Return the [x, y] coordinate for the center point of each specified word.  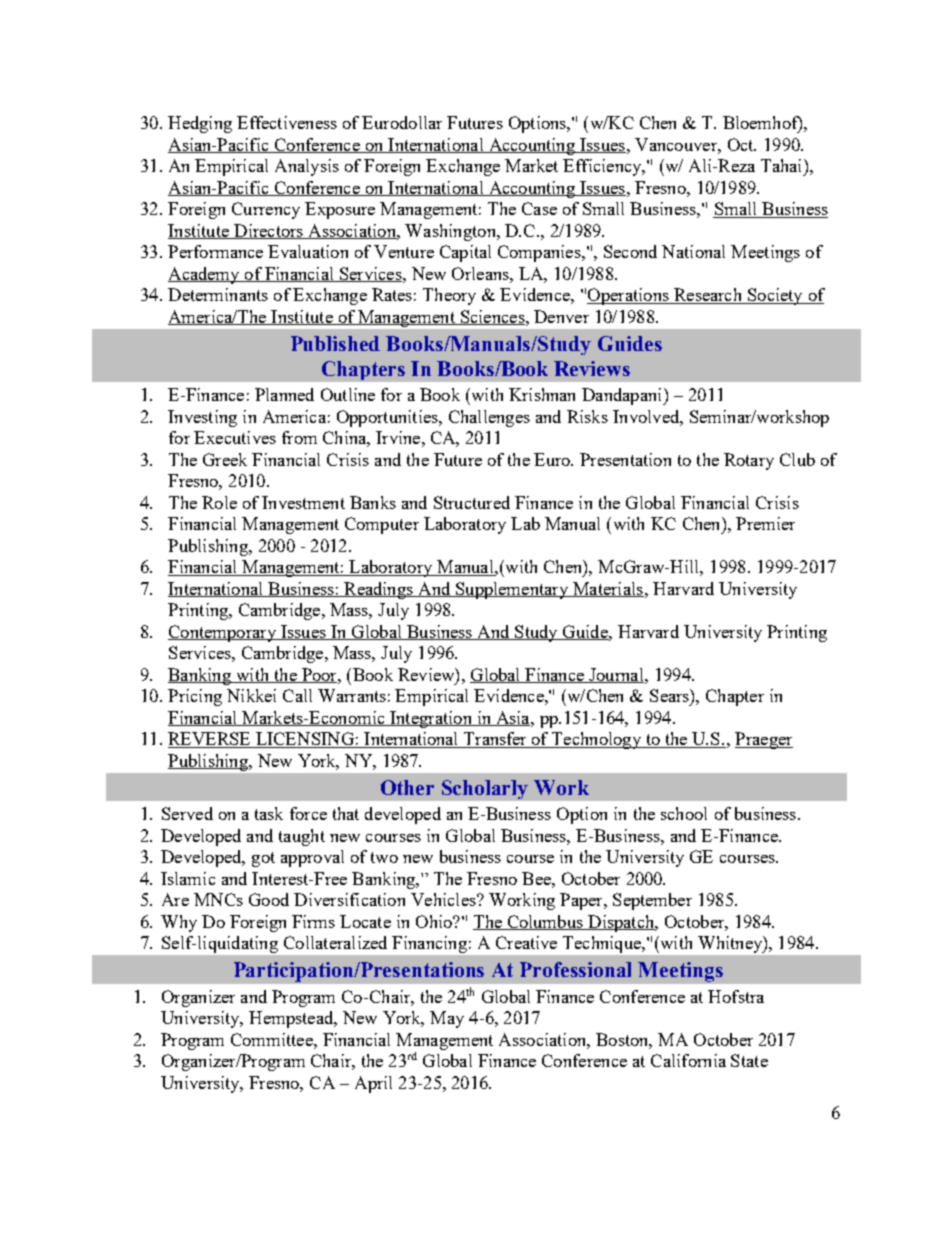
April [373, 1084]
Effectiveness [287, 122]
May [447, 1019]
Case [539, 208]
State [749, 1060]
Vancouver [677, 144]
